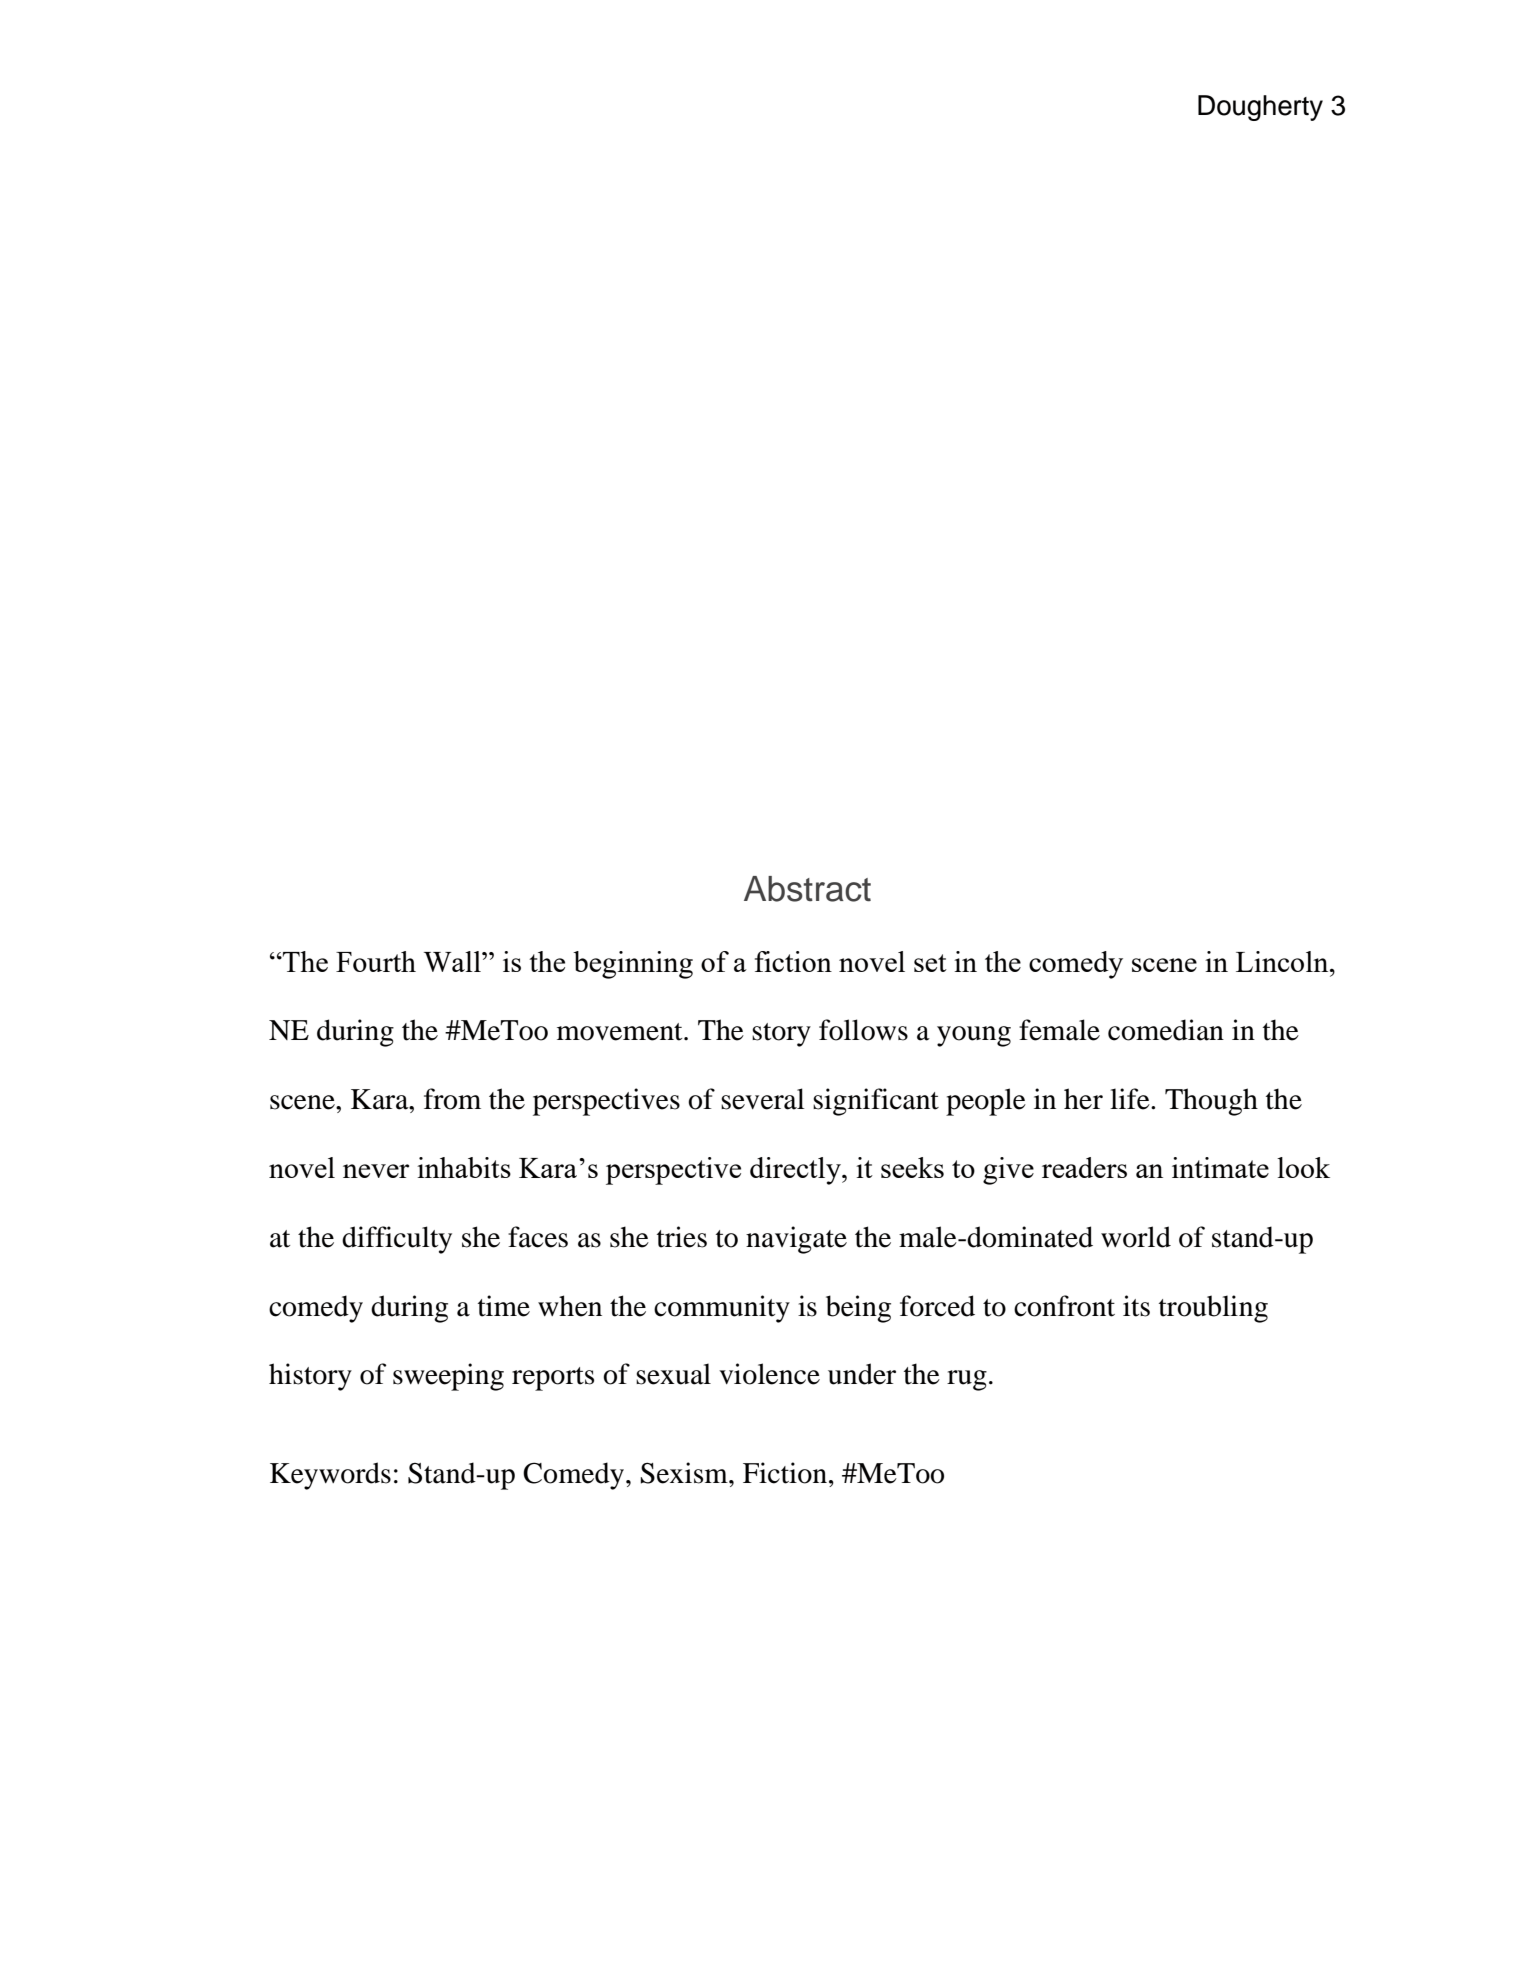  I want to click on beginning, so click(633, 965).
